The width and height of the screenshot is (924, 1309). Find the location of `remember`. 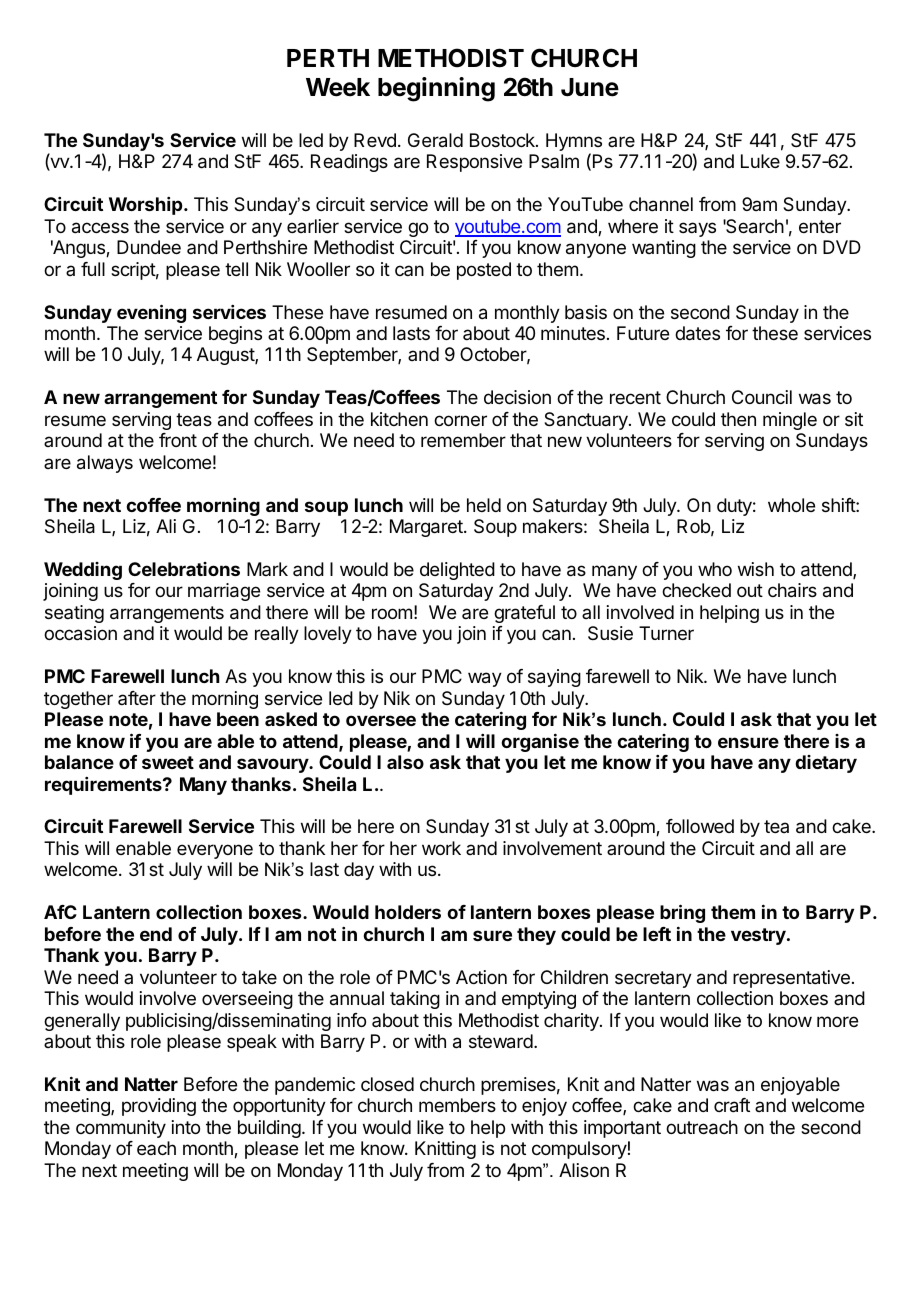

remember is located at coordinates (463, 440).
